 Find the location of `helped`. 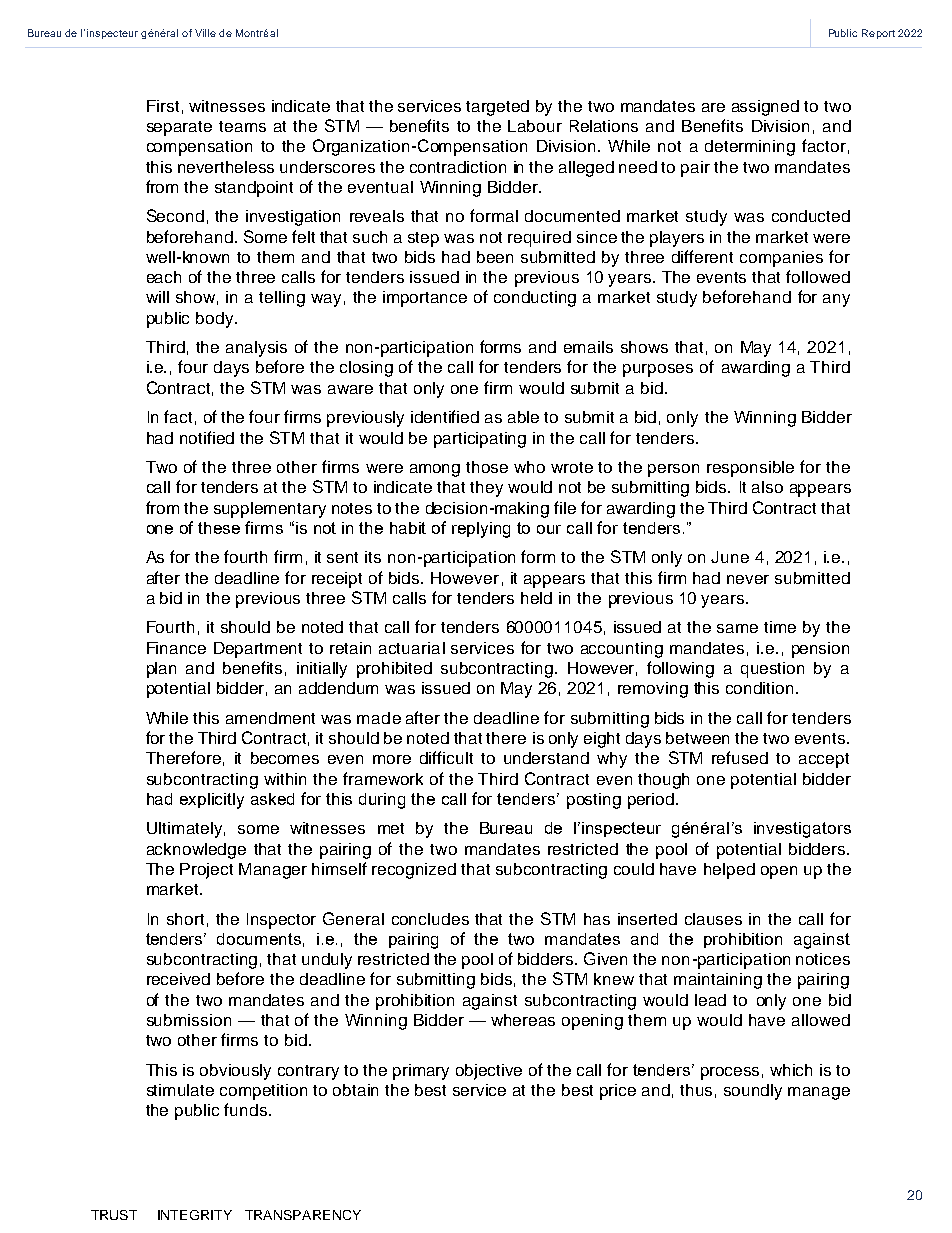

helped is located at coordinates (729, 871).
